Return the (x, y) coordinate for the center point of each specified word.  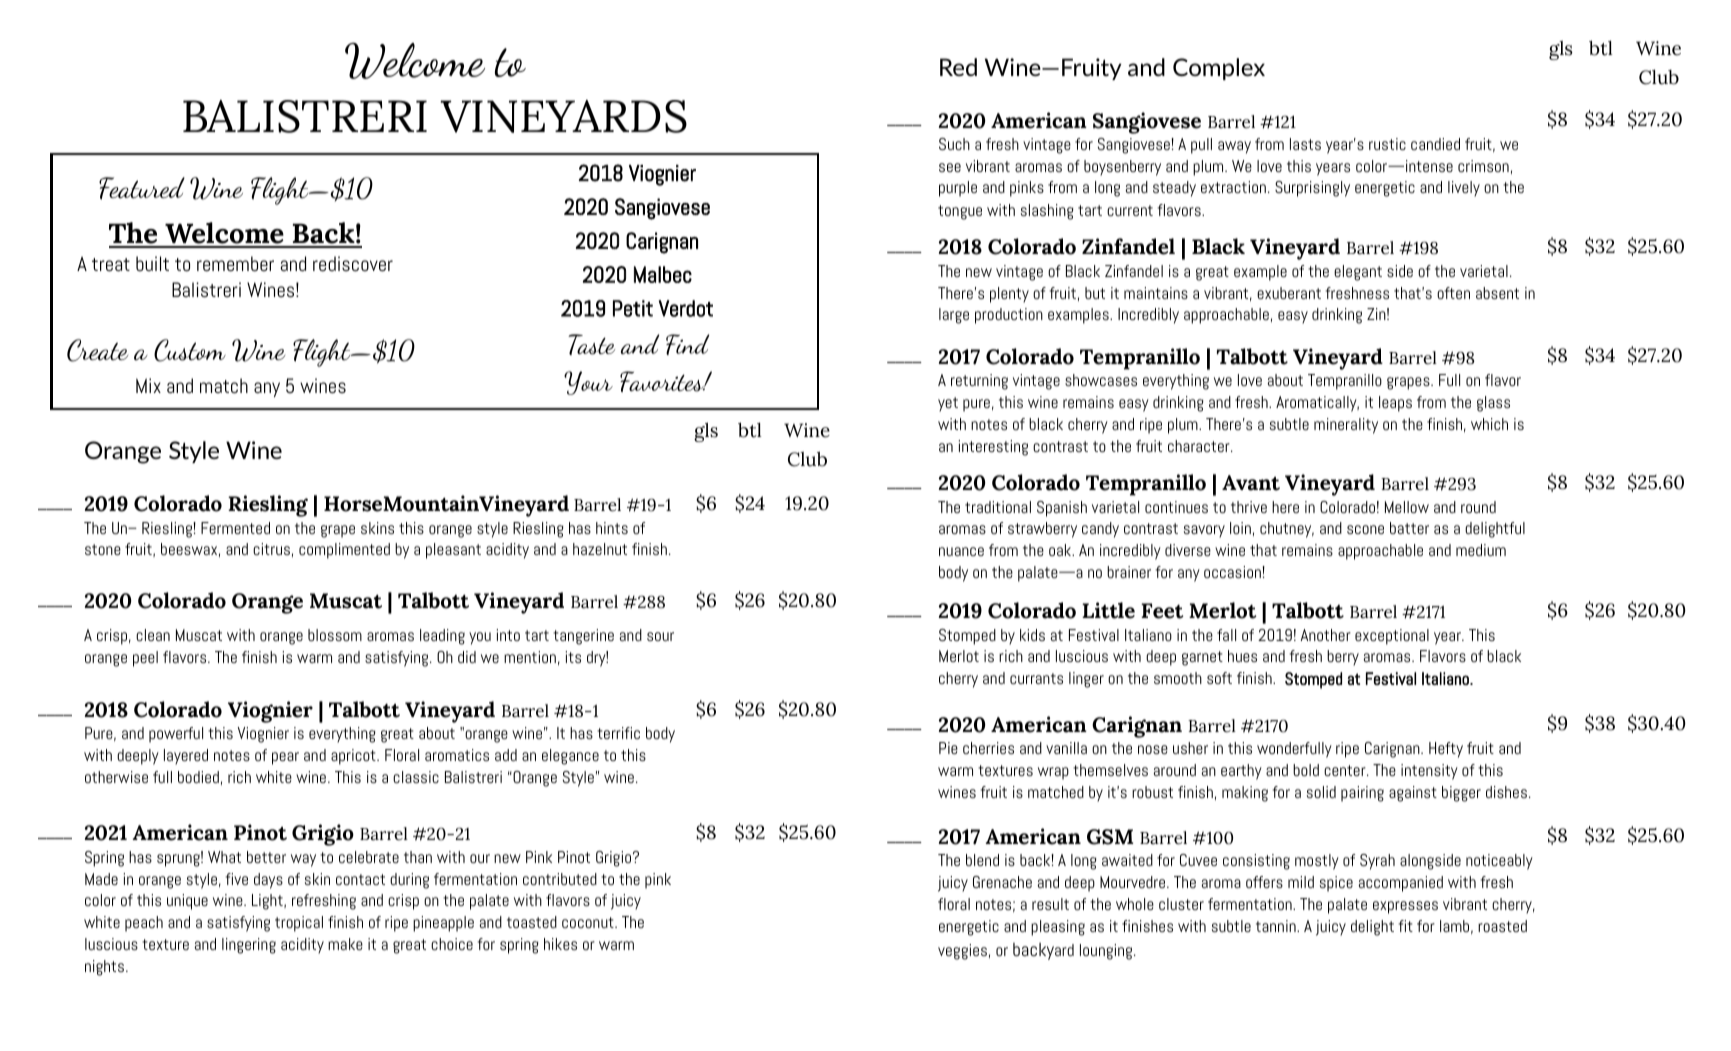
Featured (142, 188)
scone (1365, 529)
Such (954, 144)
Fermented (235, 528)
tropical (299, 924)
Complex (1219, 69)
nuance (961, 551)
